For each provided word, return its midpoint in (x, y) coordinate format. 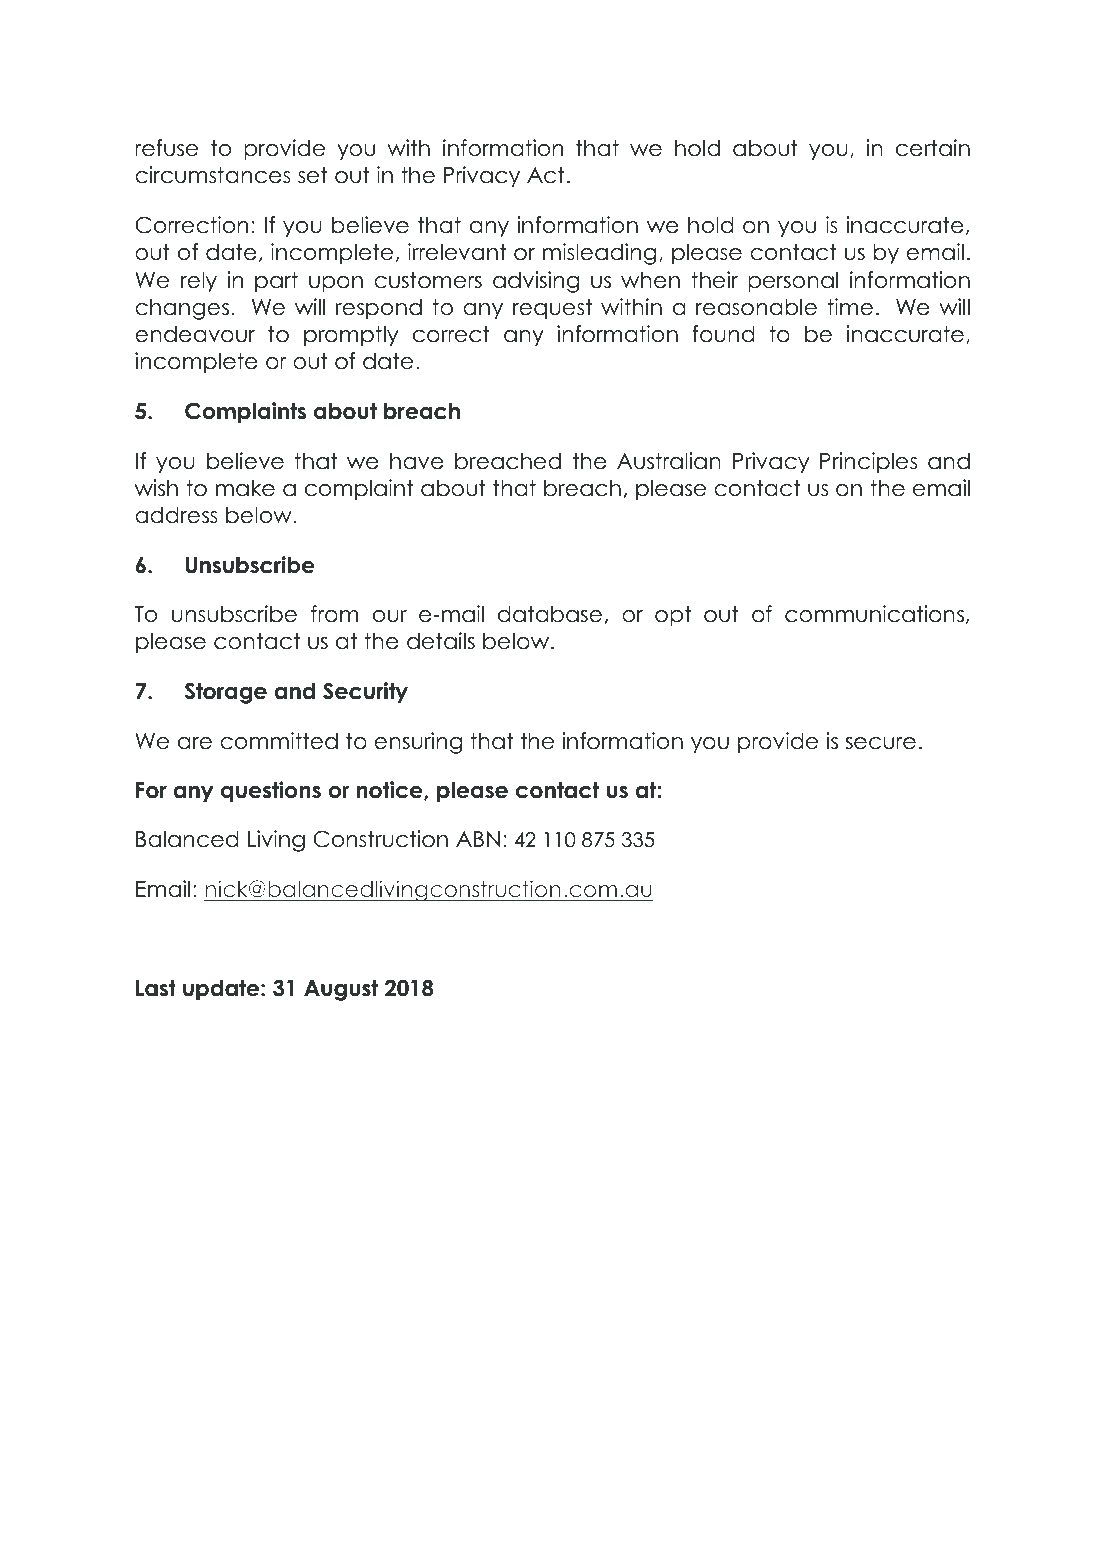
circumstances (213, 175)
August (341, 990)
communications (874, 614)
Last (156, 988)
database (550, 614)
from (334, 614)
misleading (599, 254)
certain (933, 148)
